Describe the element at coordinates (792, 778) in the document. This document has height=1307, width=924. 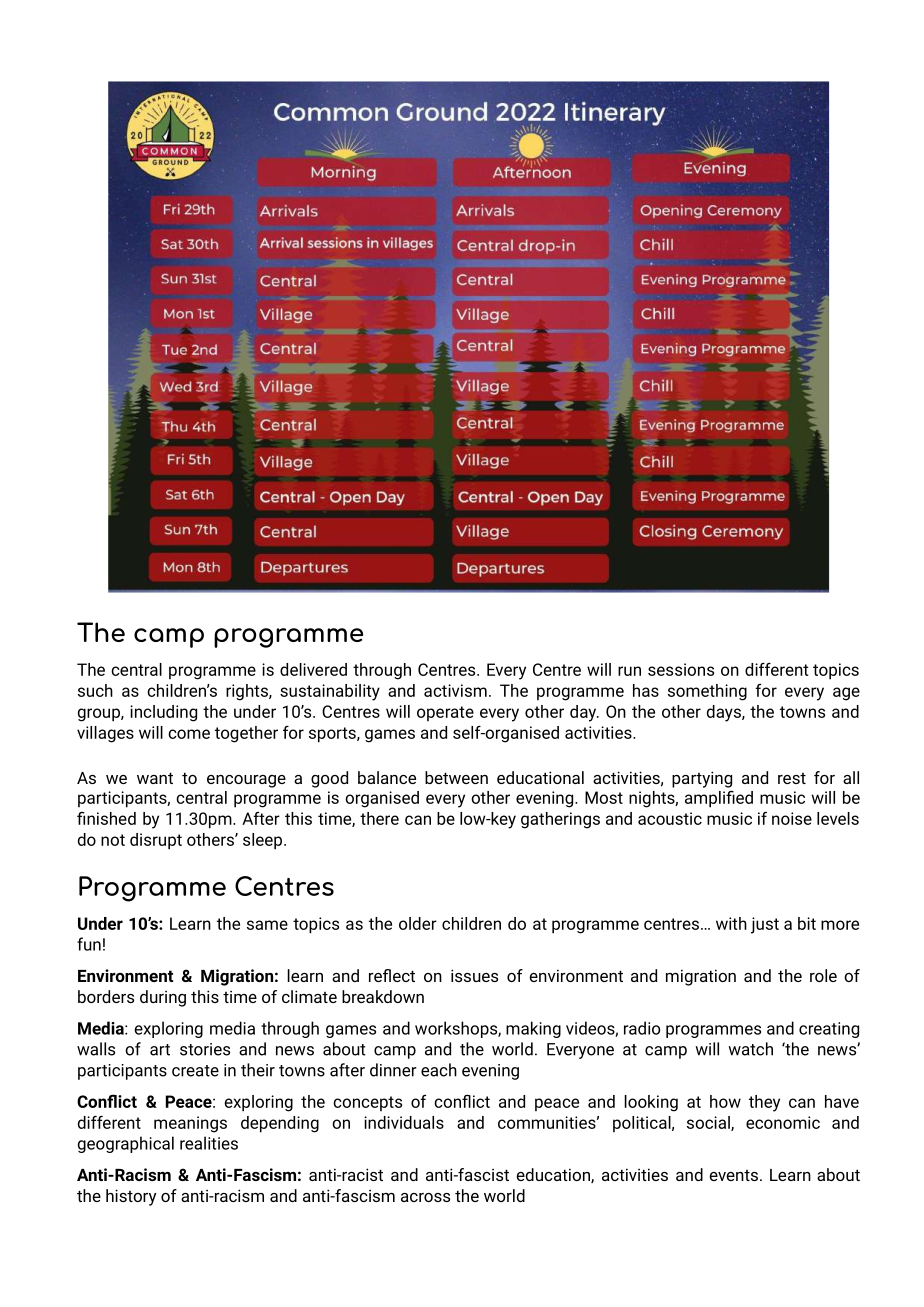
I see `rest` at that location.
